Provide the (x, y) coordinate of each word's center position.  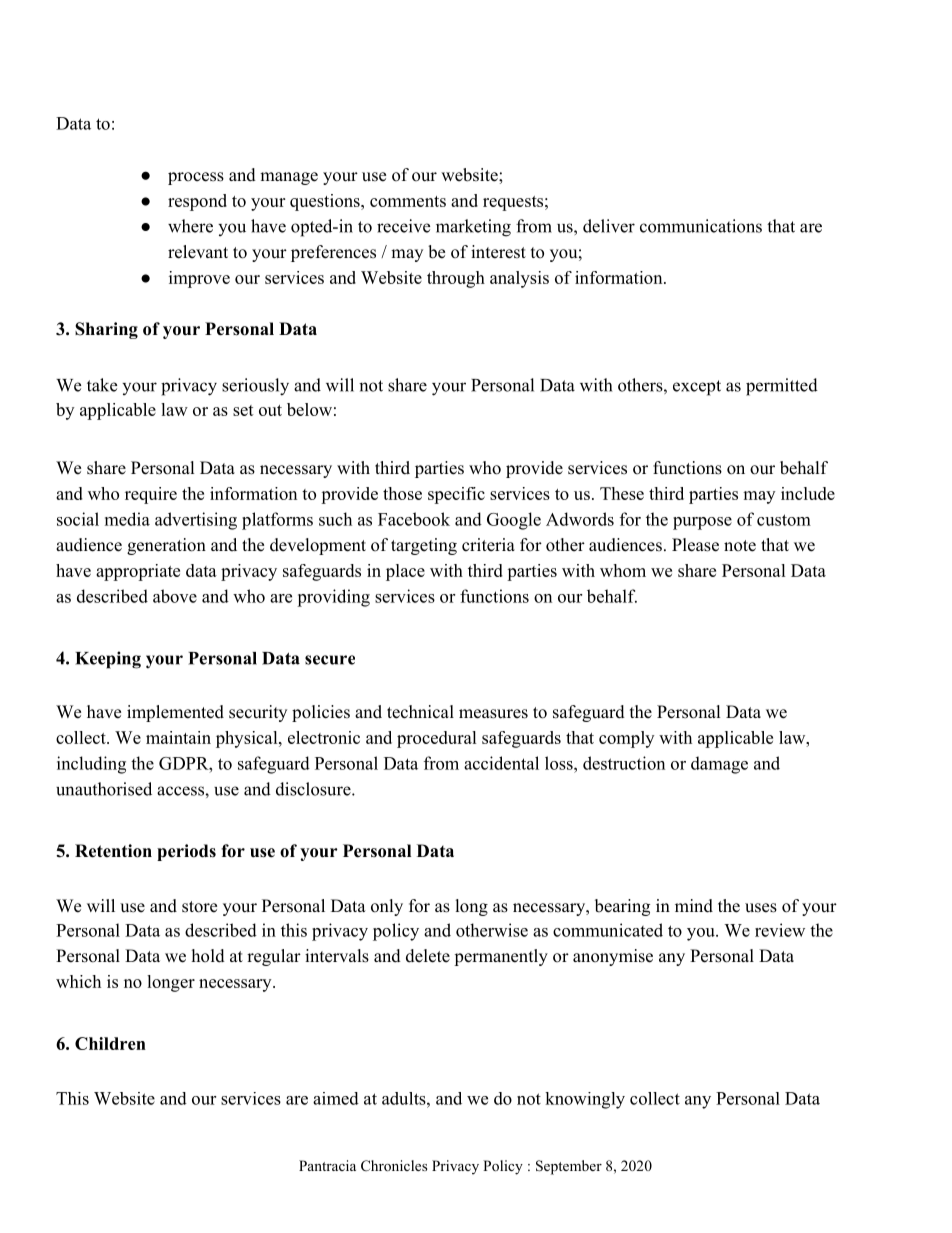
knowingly (585, 1100)
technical (420, 712)
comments (408, 201)
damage (719, 765)
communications (701, 226)
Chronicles (394, 1165)
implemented (175, 713)
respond (197, 202)
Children (110, 1043)
